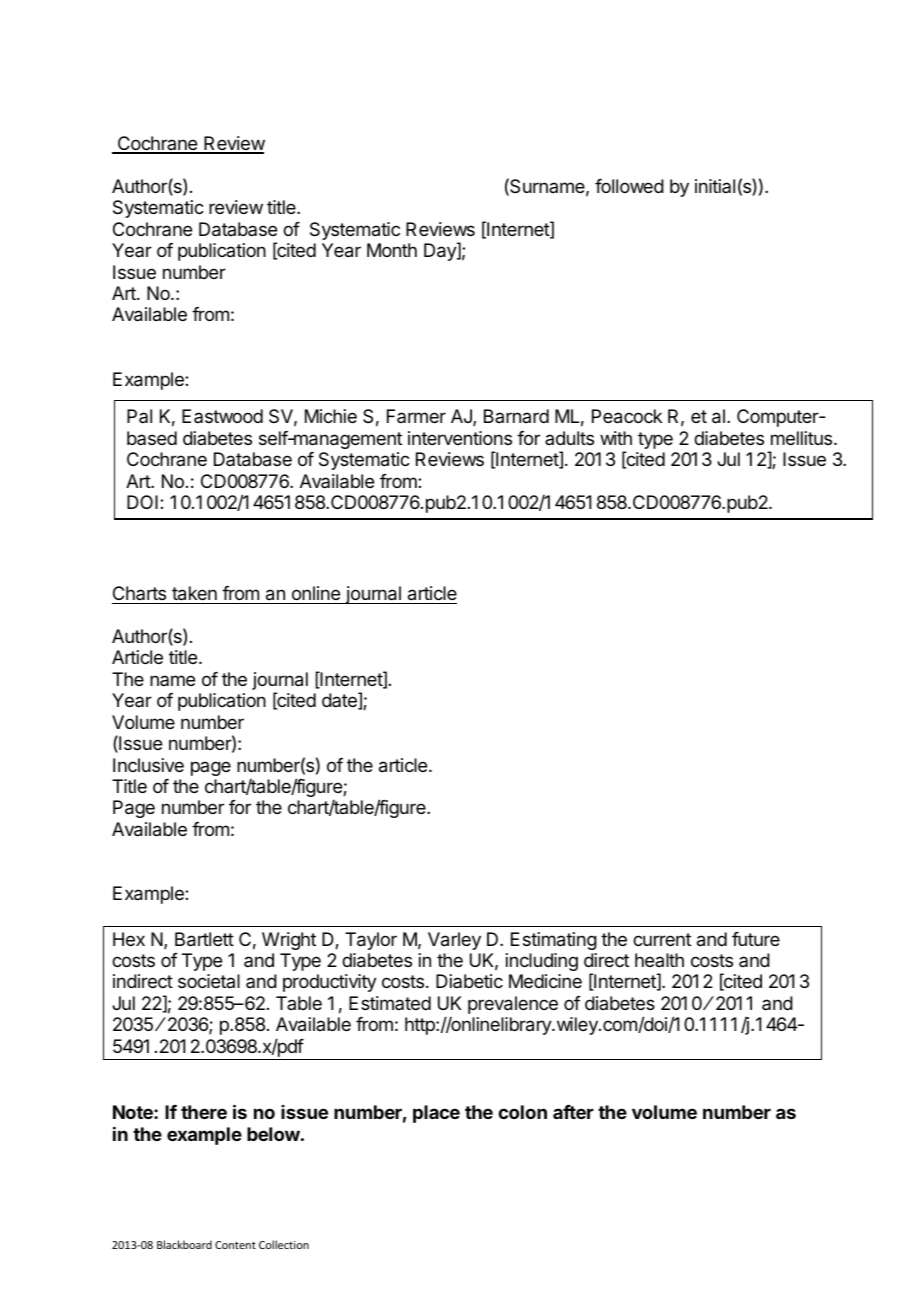 Image resolution: width=924 pixels, height=1308 pixels. Describe the element at coordinates (184, 1244) in the screenshot. I see `Blackboard` at that location.
